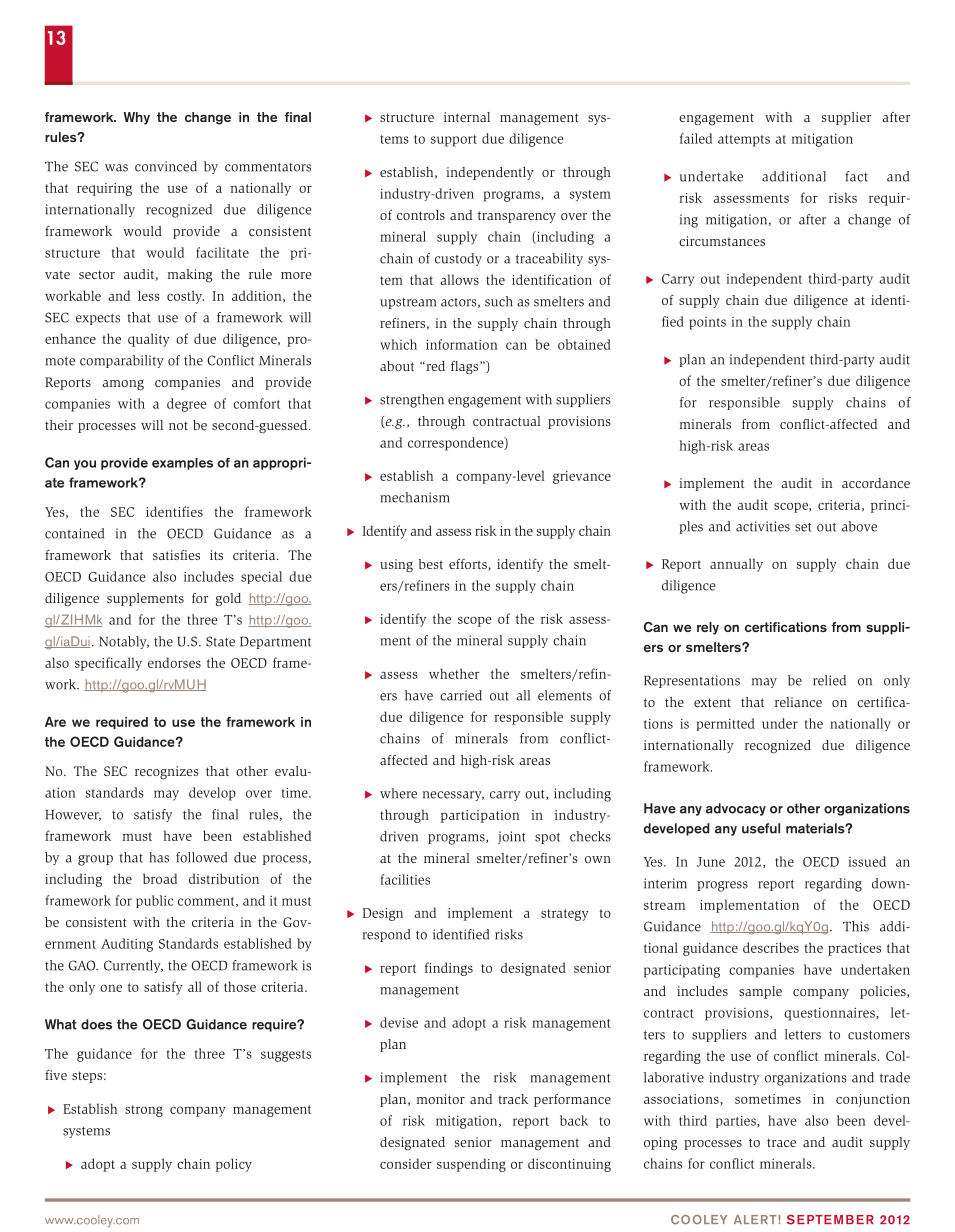  I want to click on recognizes, so click(167, 773).
